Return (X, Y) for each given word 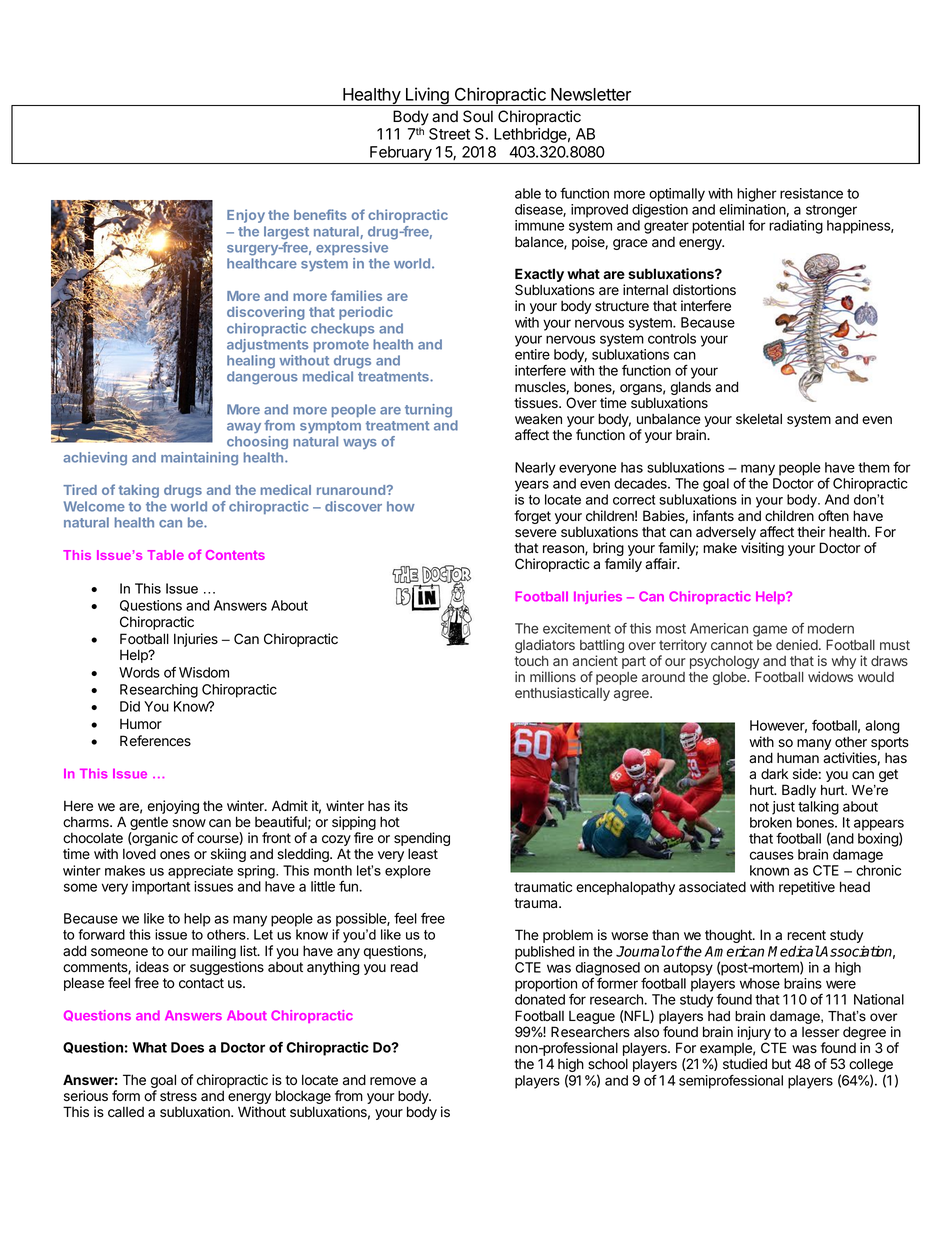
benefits (320, 214)
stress (178, 1096)
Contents (235, 555)
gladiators (545, 646)
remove (393, 1081)
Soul (478, 116)
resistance (811, 193)
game (770, 631)
